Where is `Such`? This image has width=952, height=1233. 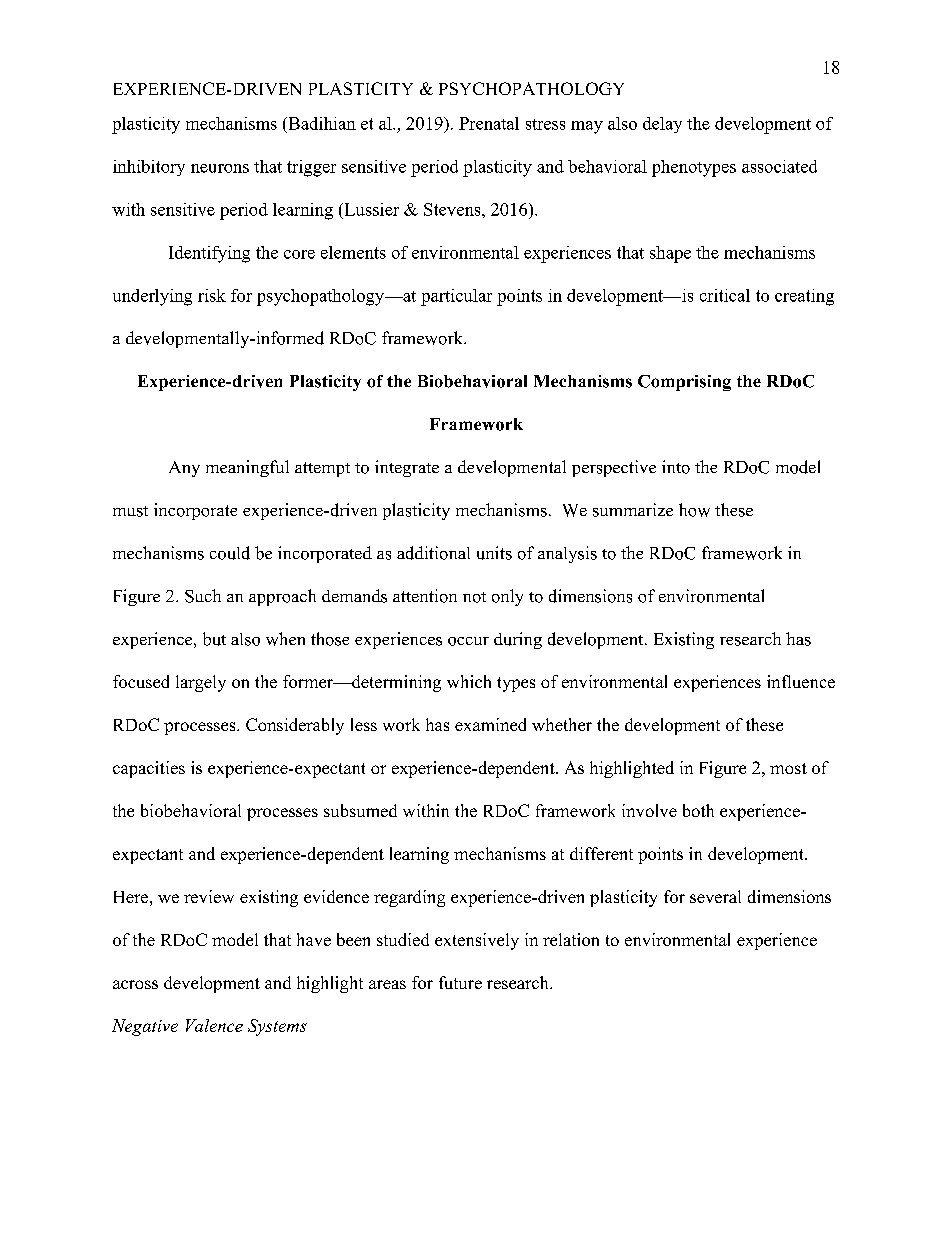 Such is located at coordinates (203, 596).
